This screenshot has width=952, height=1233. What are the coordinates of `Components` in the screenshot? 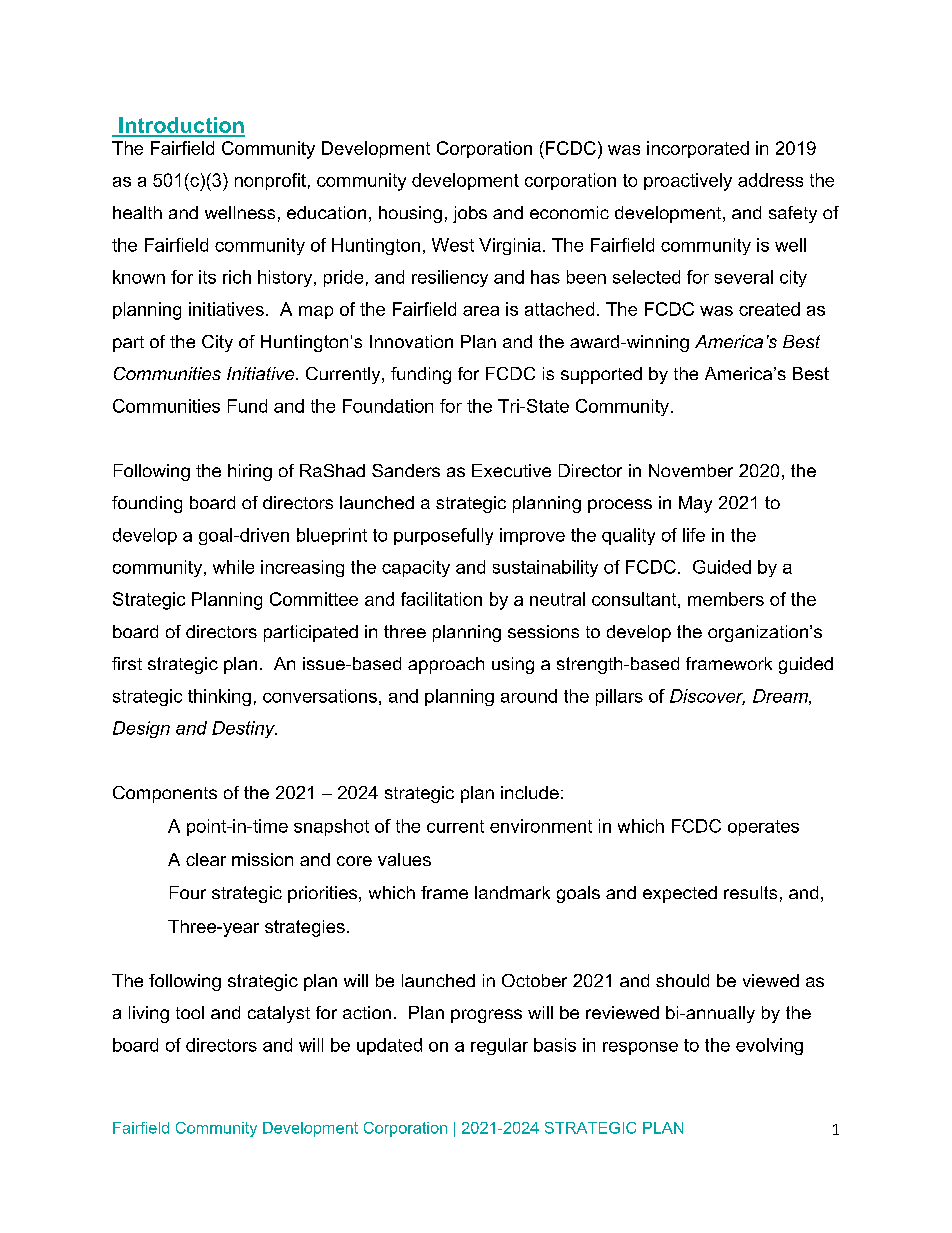 It's located at (165, 794).
